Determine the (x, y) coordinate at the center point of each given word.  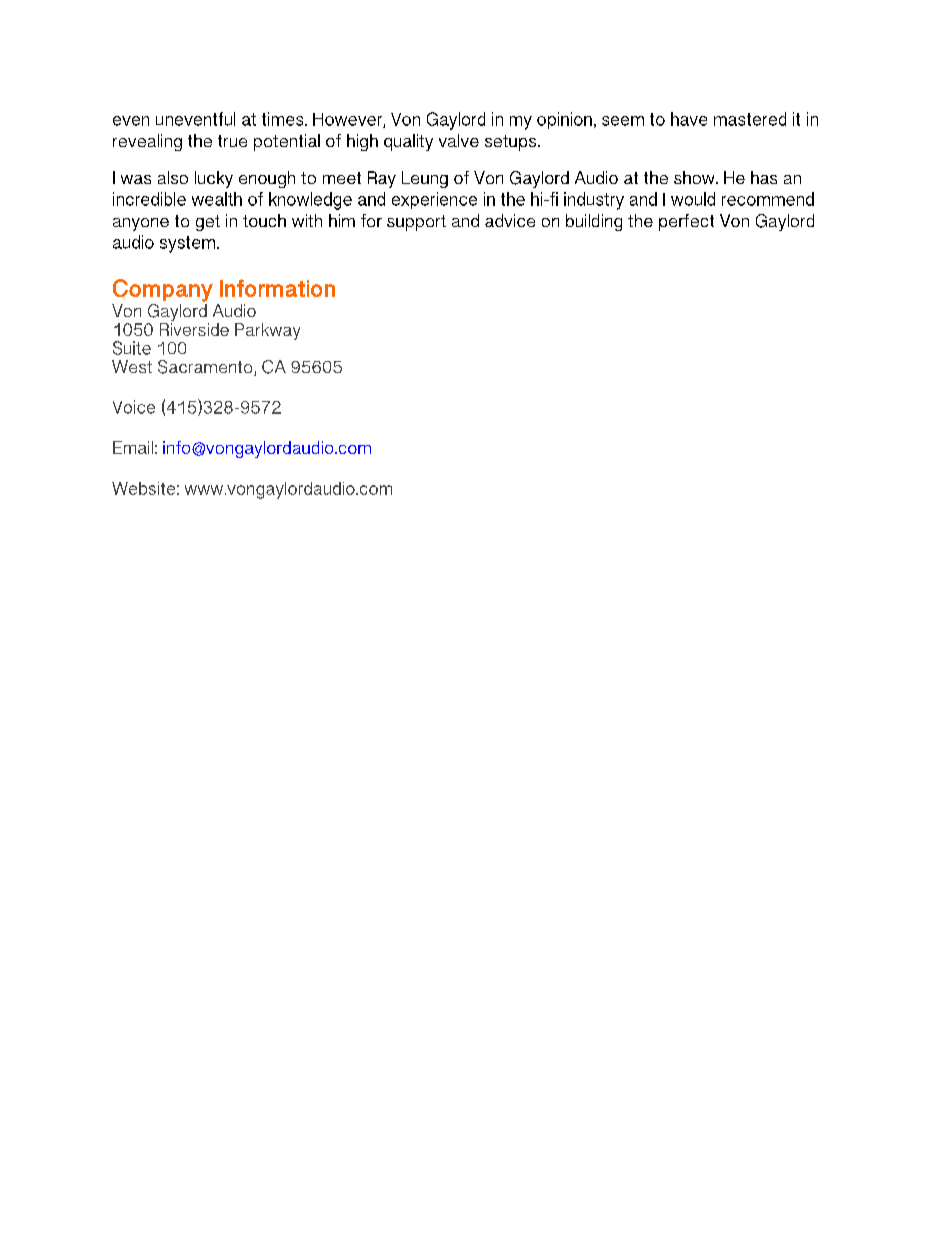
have (689, 119)
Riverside (194, 328)
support (416, 223)
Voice (134, 407)
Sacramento (206, 368)
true (232, 141)
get (208, 223)
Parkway (267, 331)
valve (459, 140)
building (594, 222)
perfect (686, 222)
